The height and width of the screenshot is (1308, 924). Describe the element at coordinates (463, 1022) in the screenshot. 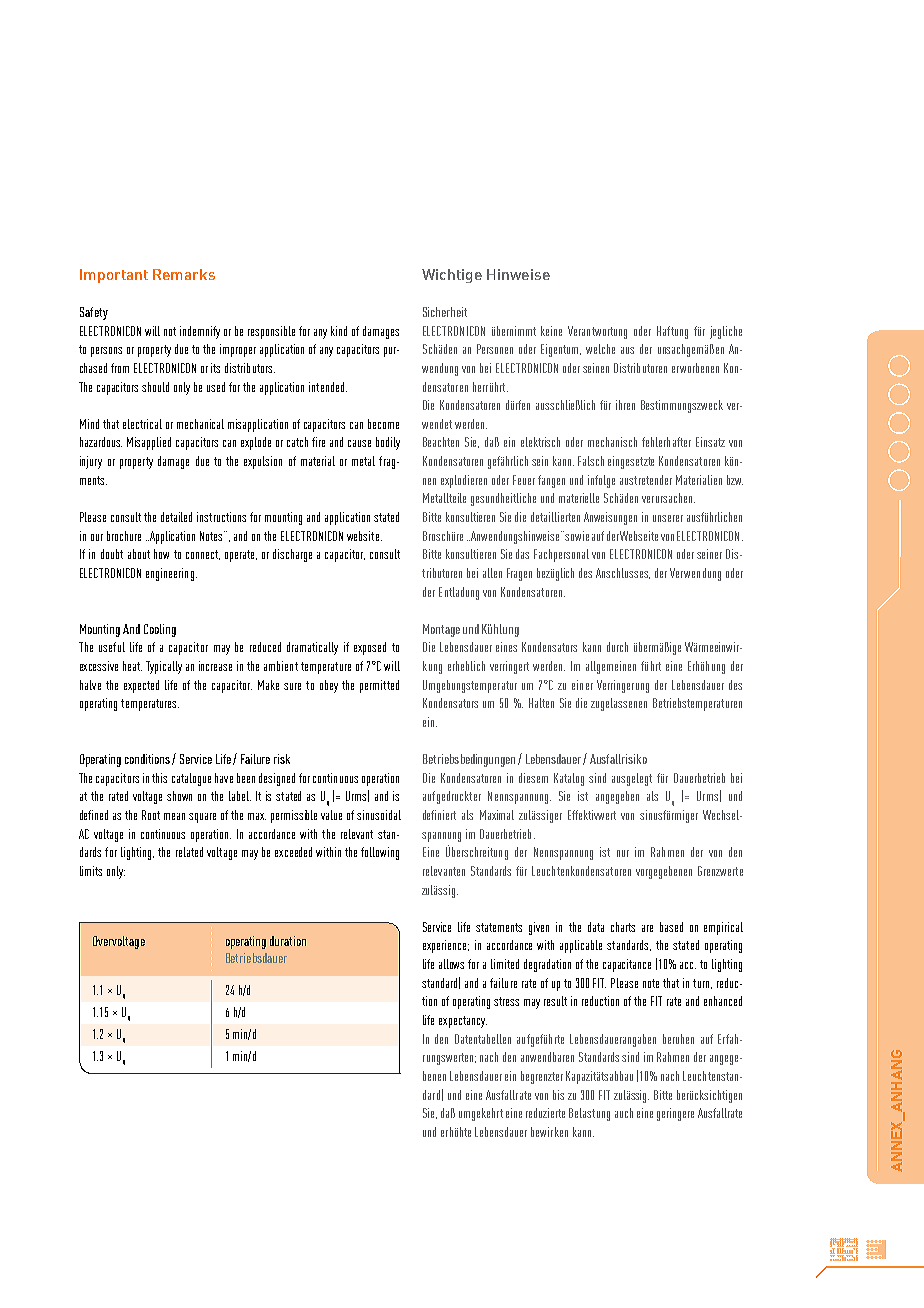

I see `expectancy` at that location.
